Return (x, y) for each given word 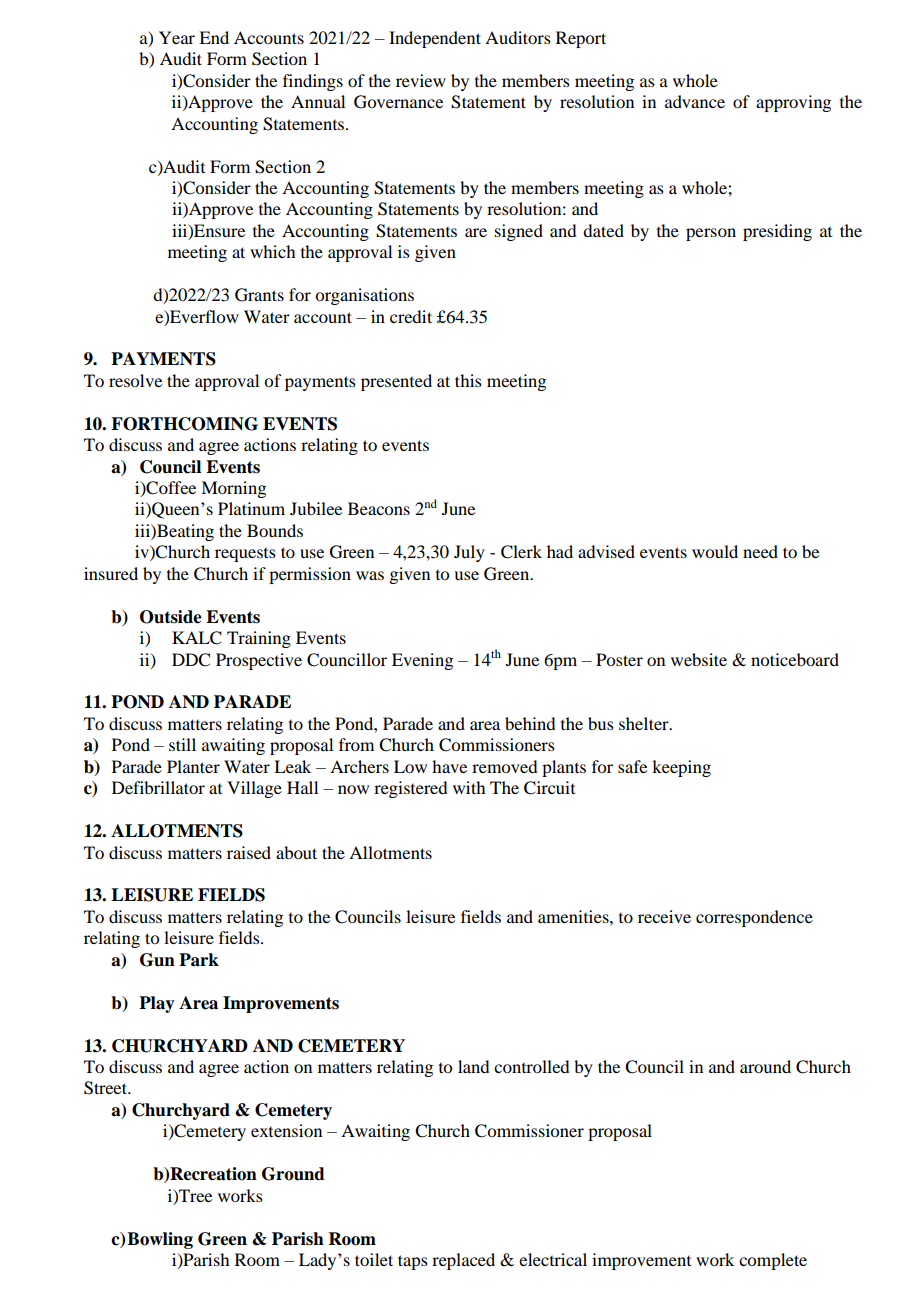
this (468, 380)
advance (695, 101)
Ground (293, 1174)
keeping (681, 768)
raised (249, 852)
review (421, 80)
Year (177, 37)
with (469, 787)
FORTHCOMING (184, 424)
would (715, 551)
